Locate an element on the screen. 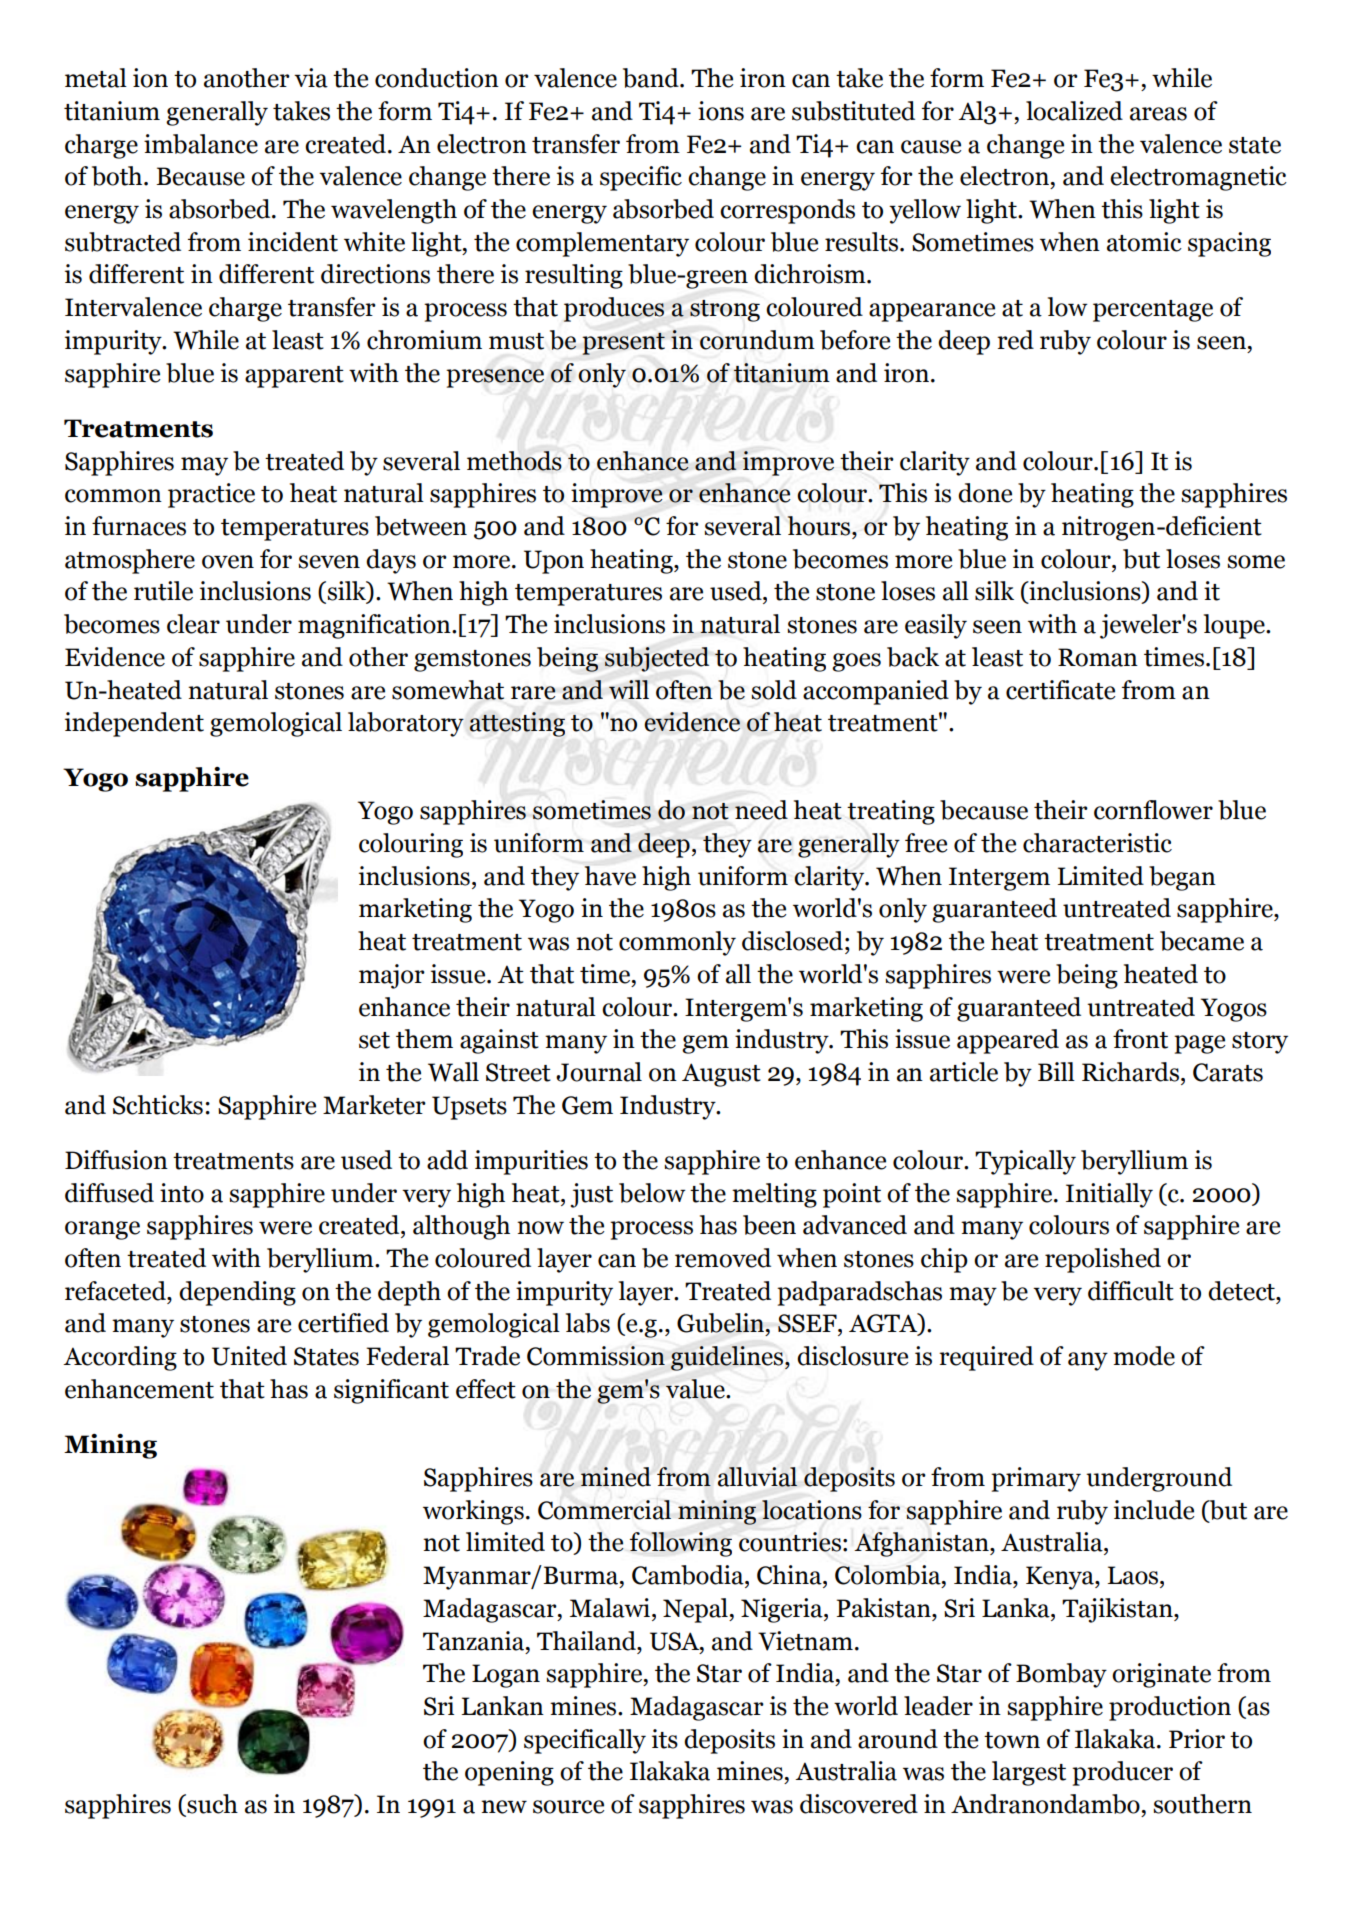  done is located at coordinates (985, 493).
